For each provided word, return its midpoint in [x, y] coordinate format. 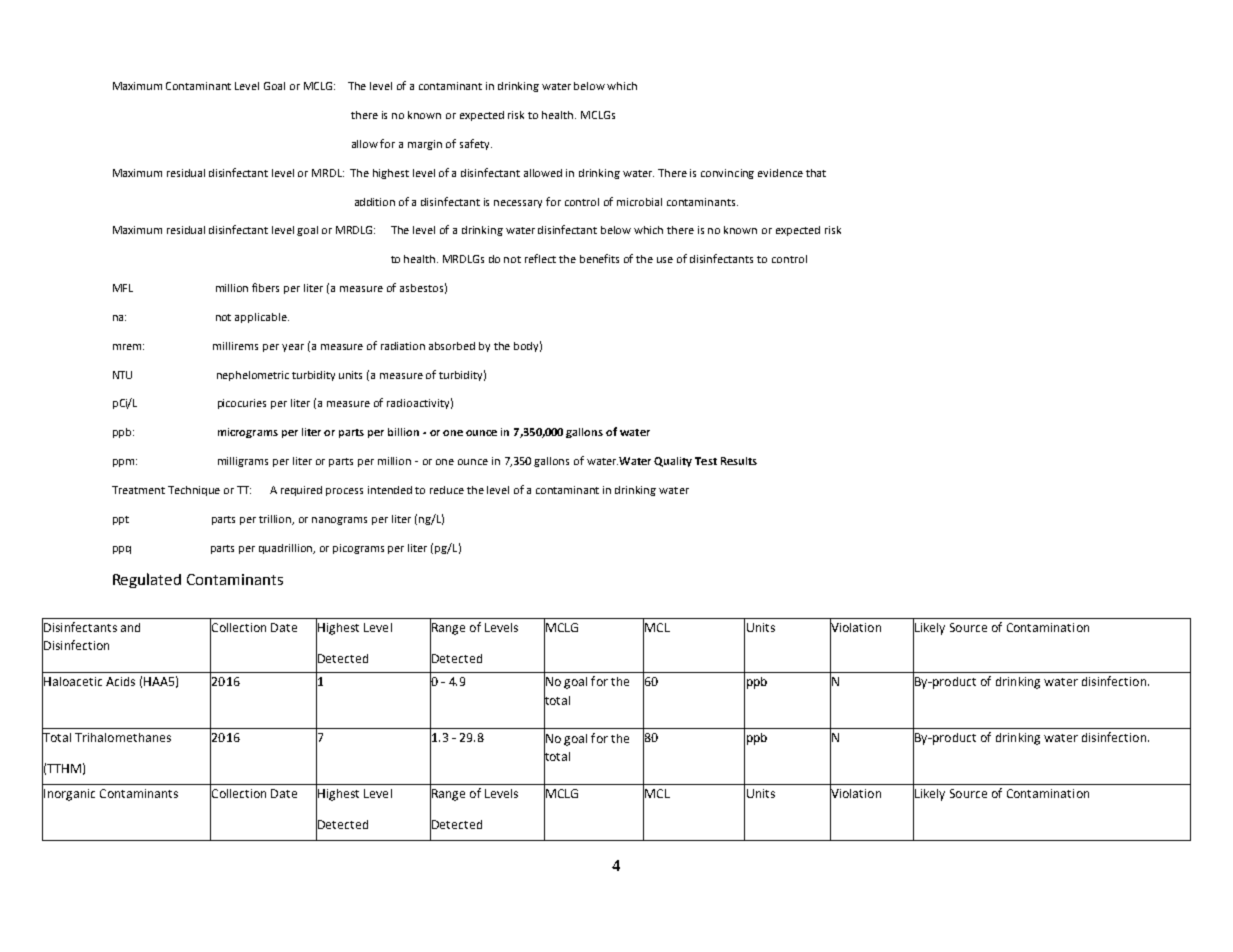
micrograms [248, 433]
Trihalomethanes [123, 737]
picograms [358, 549]
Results [739, 461]
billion [403, 432]
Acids [120, 681]
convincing [727, 174]
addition [375, 202]
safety [476, 144]
